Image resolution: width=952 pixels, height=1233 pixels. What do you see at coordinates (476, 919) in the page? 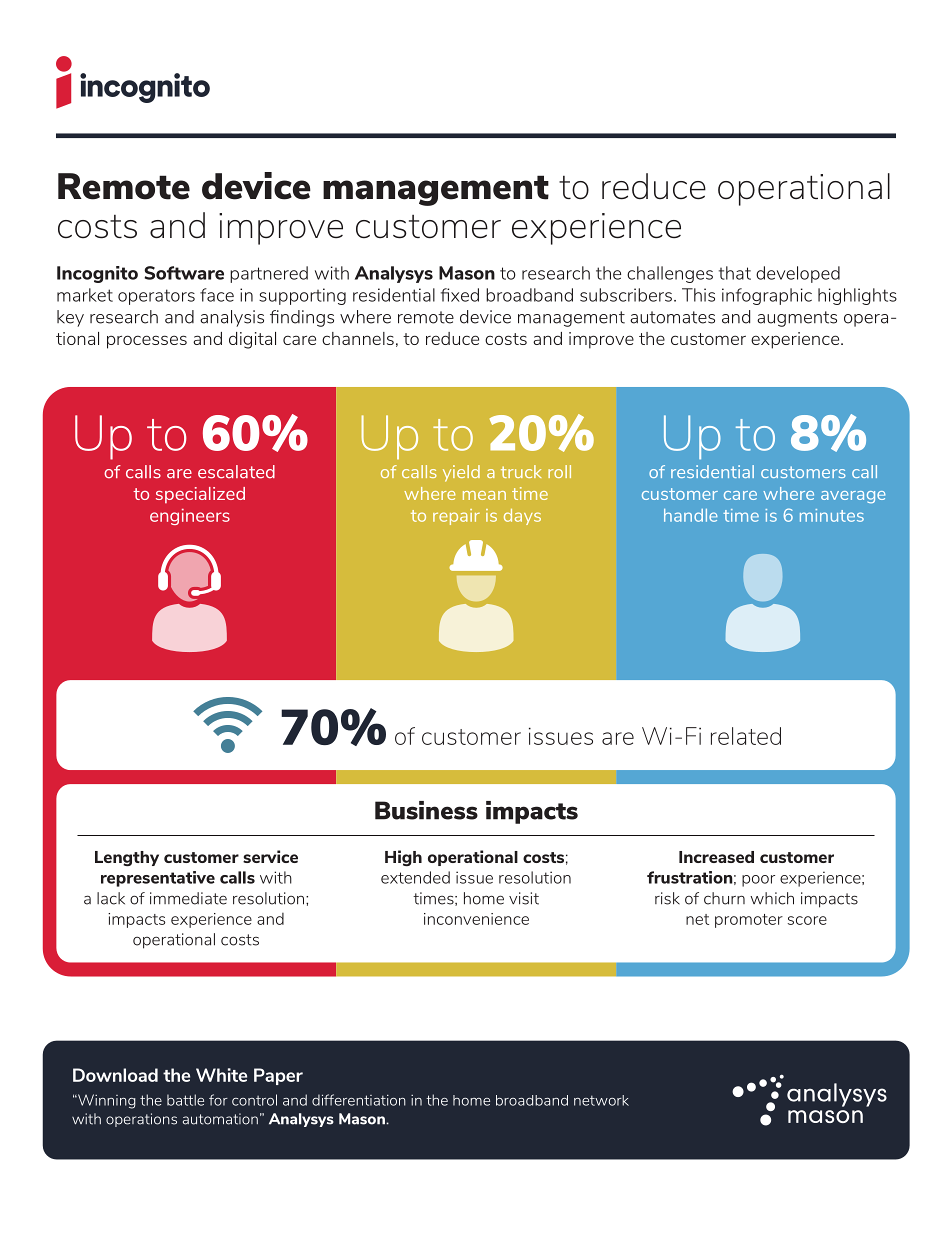
I see `inconvenience` at bounding box center [476, 919].
